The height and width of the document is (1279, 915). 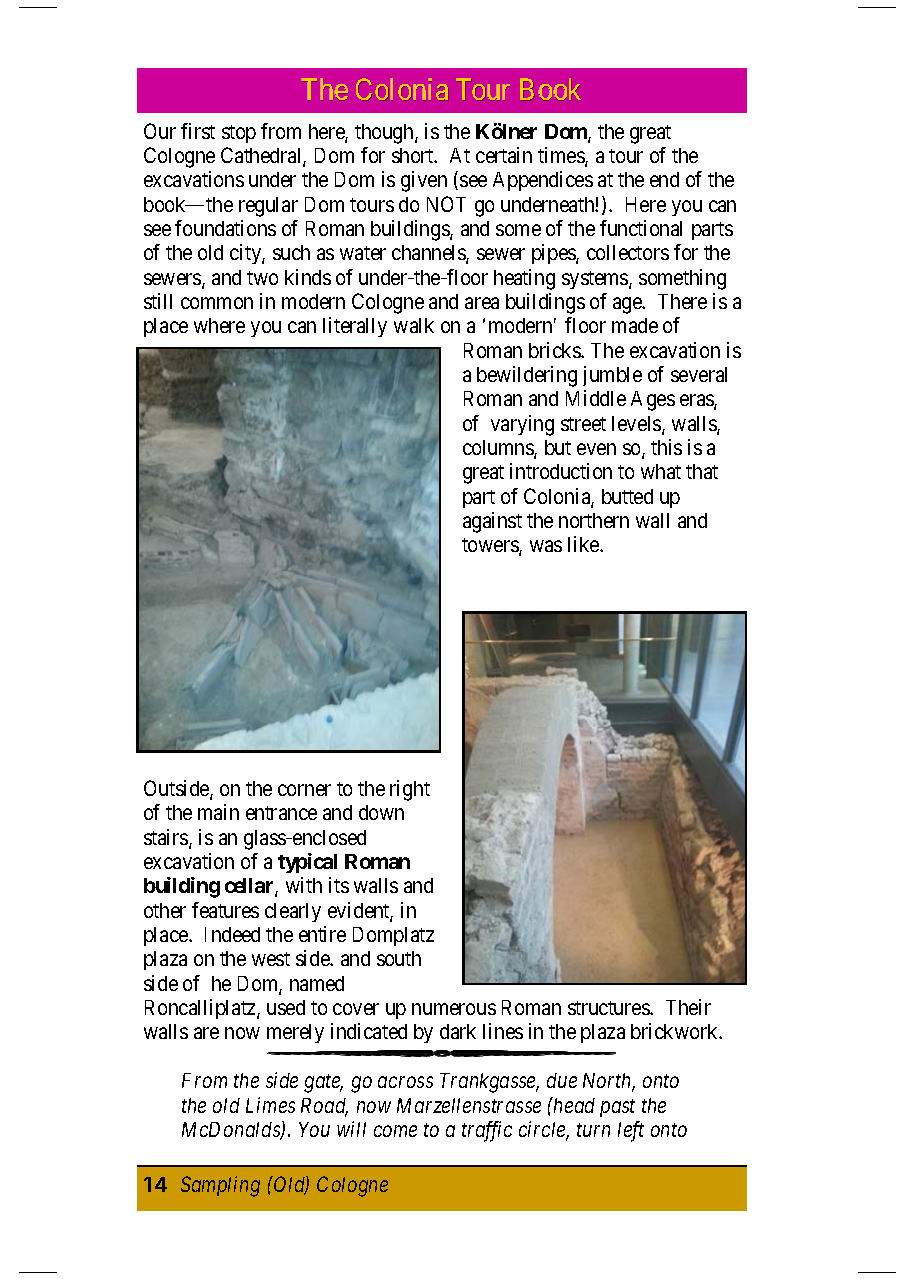 I want to click on south, so click(x=399, y=958).
